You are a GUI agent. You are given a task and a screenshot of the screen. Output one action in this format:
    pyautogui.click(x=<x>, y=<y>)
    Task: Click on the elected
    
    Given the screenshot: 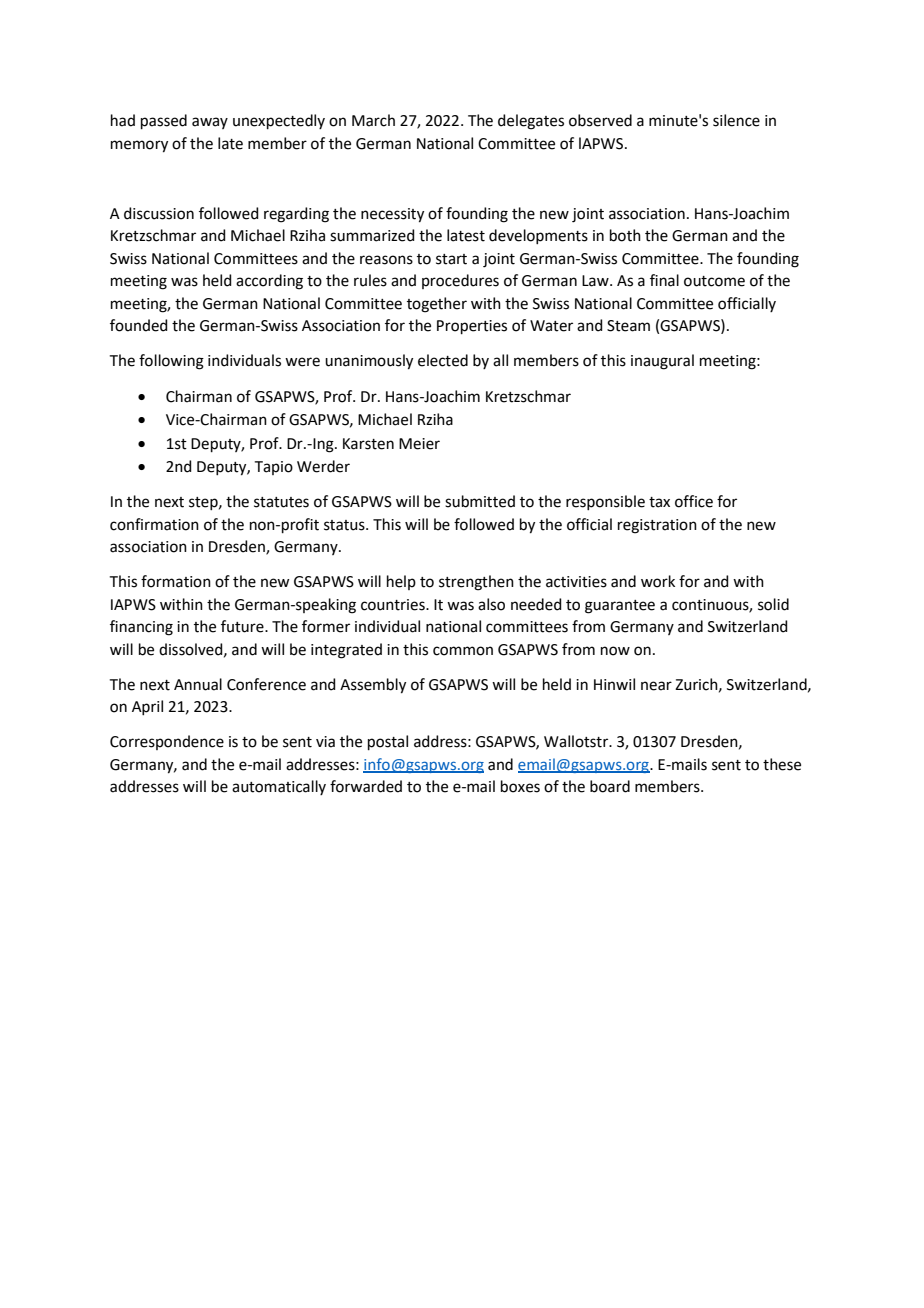 What is the action you would take?
    pyautogui.click(x=443, y=360)
